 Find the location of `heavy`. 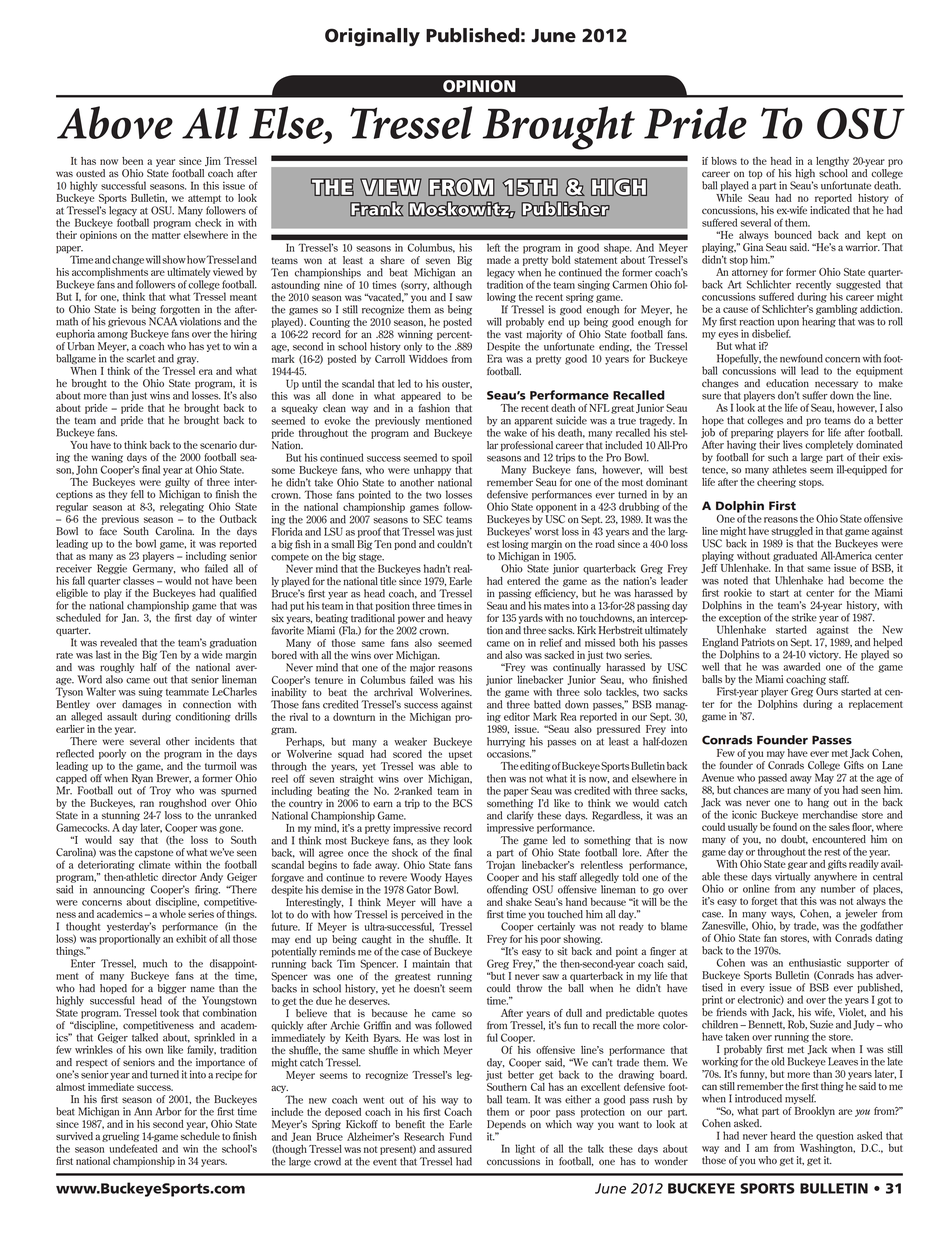

heavy is located at coordinates (459, 619).
